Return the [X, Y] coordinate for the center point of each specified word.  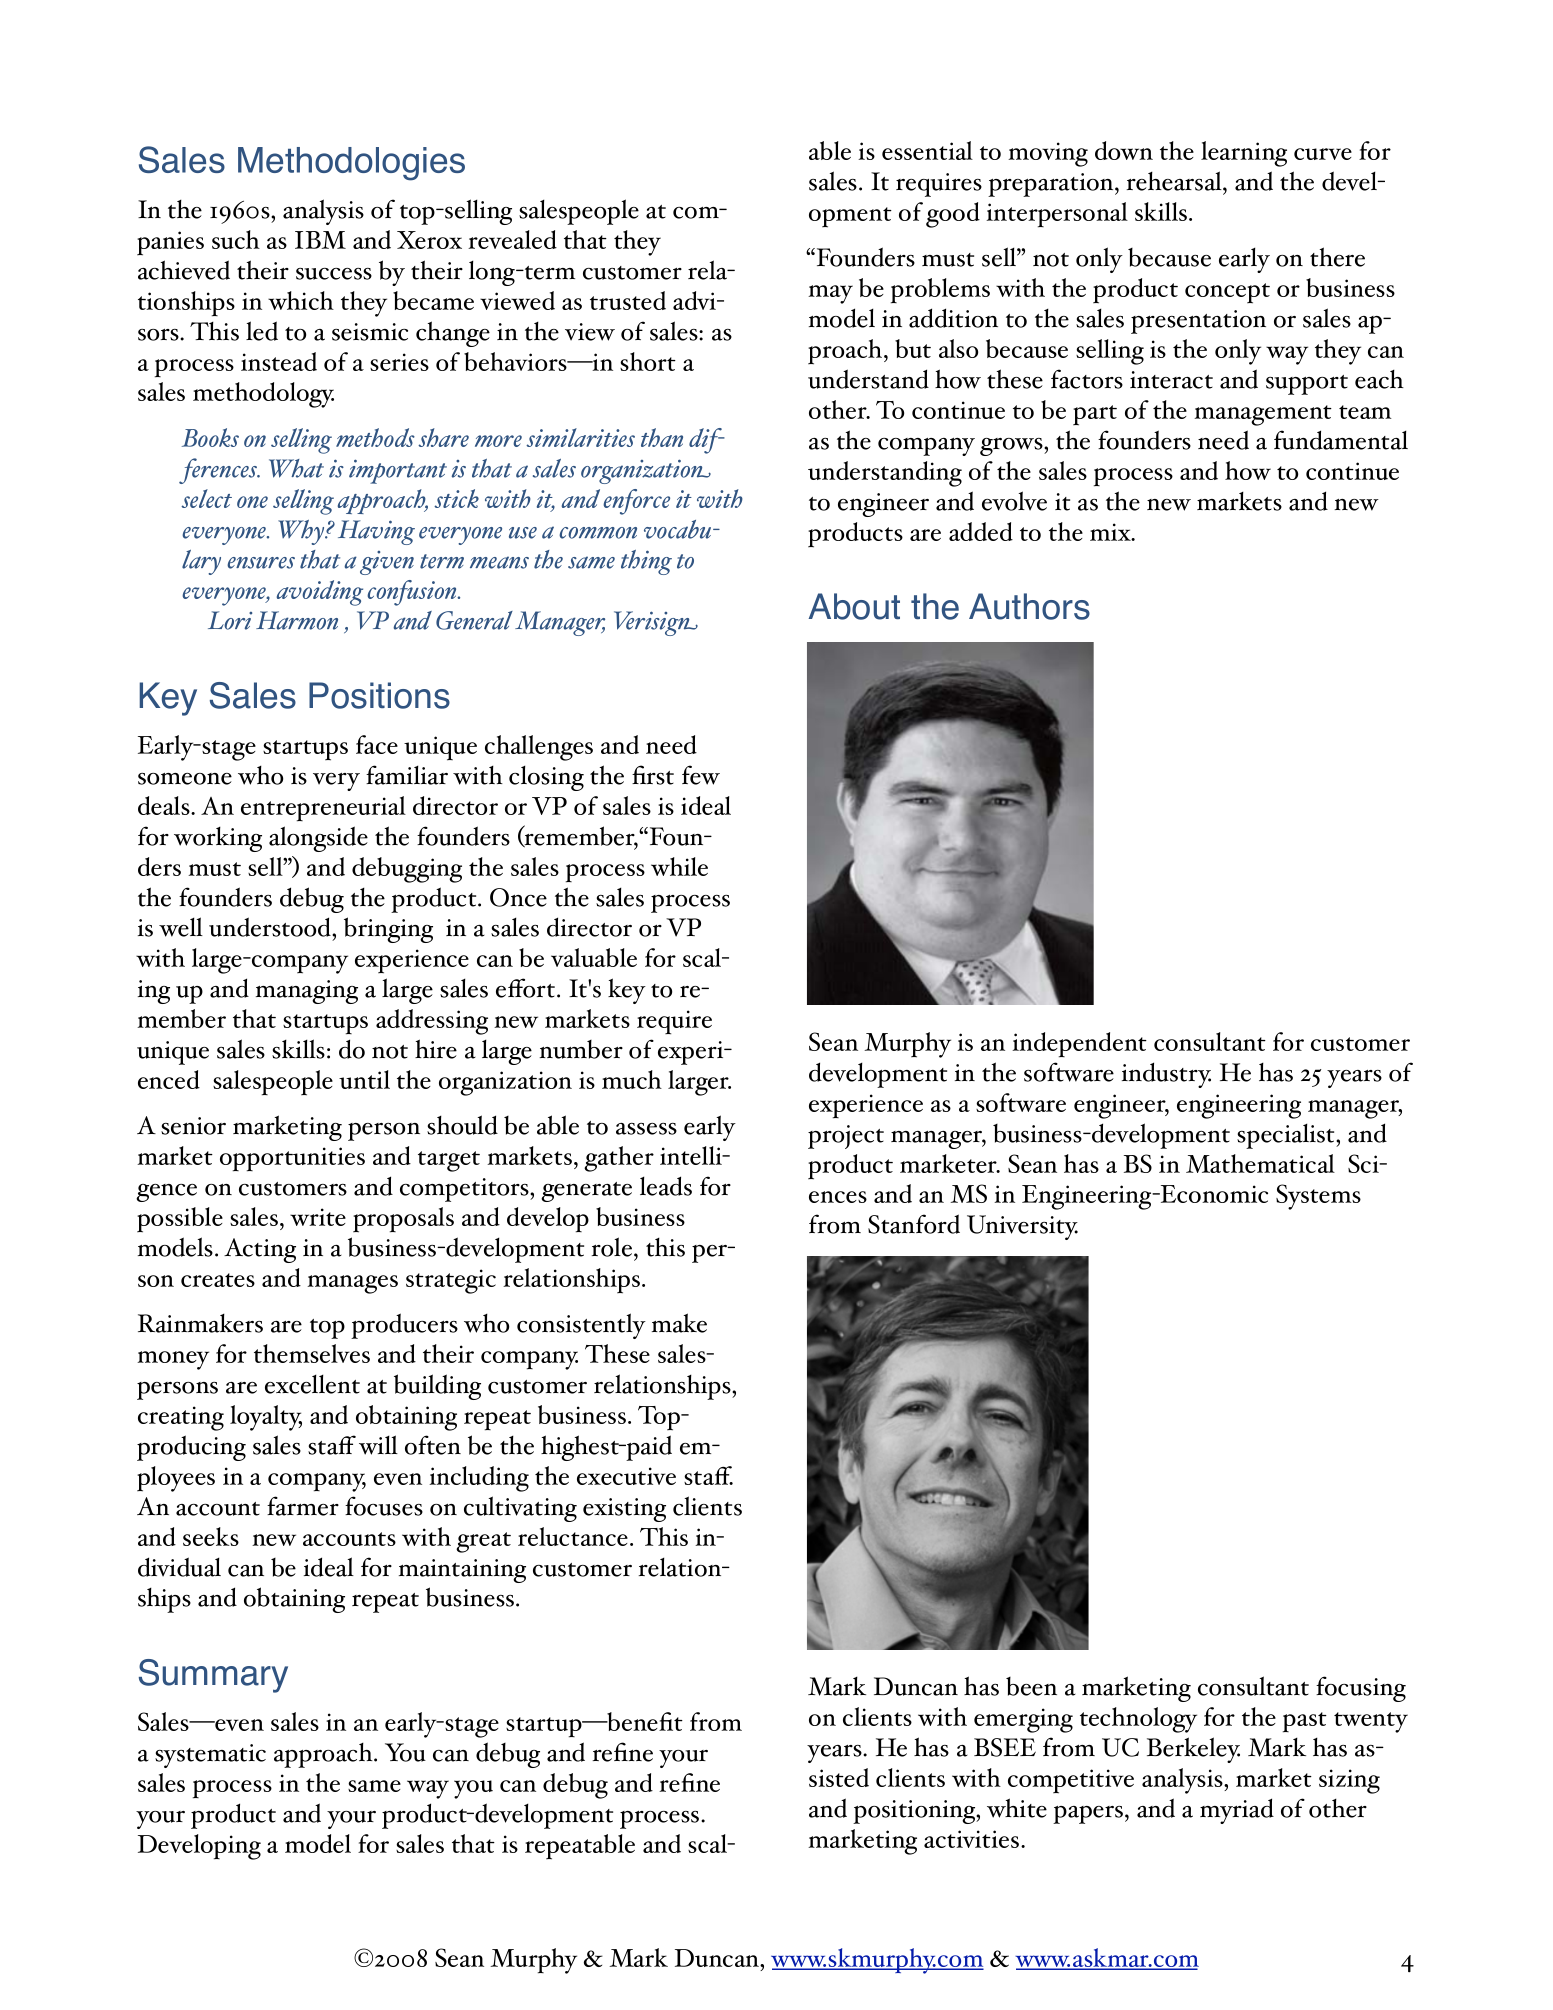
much [632, 1079]
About [854, 606]
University [1022, 1227]
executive [626, 1476]
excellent [312, 1384]
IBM [320, 240]
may [830, 294]
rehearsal [1175, 181]
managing [307, 992]
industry [1166, 1075]
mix [1111, 532]
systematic [210, 1756]
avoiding [320, 593]
